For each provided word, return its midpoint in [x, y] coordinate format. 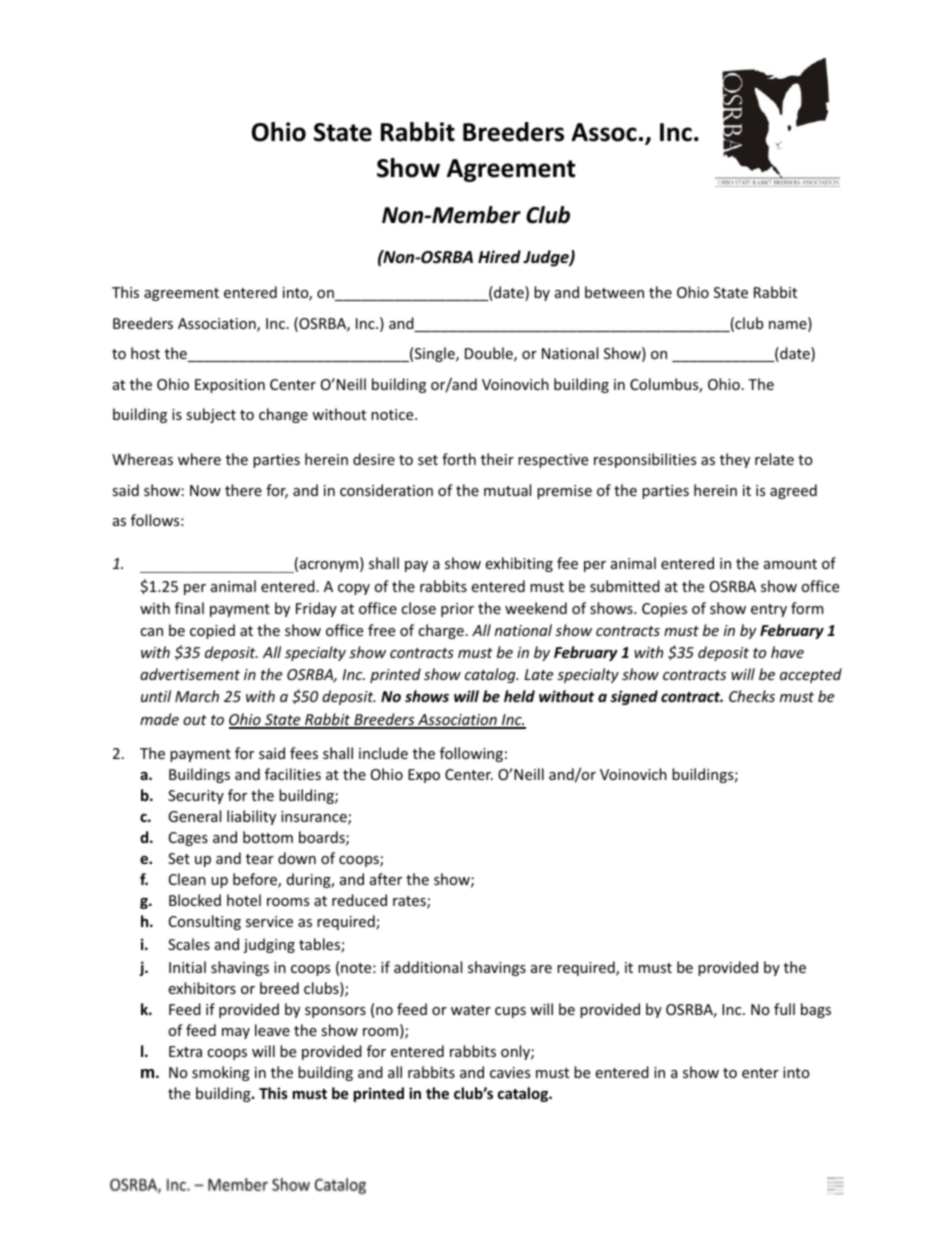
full [784, 1009]
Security [196, 797]
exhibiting [519, 564]
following [471, 754]
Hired [499, 256]
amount [790, 564]
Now [205, 490]
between [614, 292]
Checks [752, 696]
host [145, 353]
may [236, 1033]
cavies [510, 1072]
